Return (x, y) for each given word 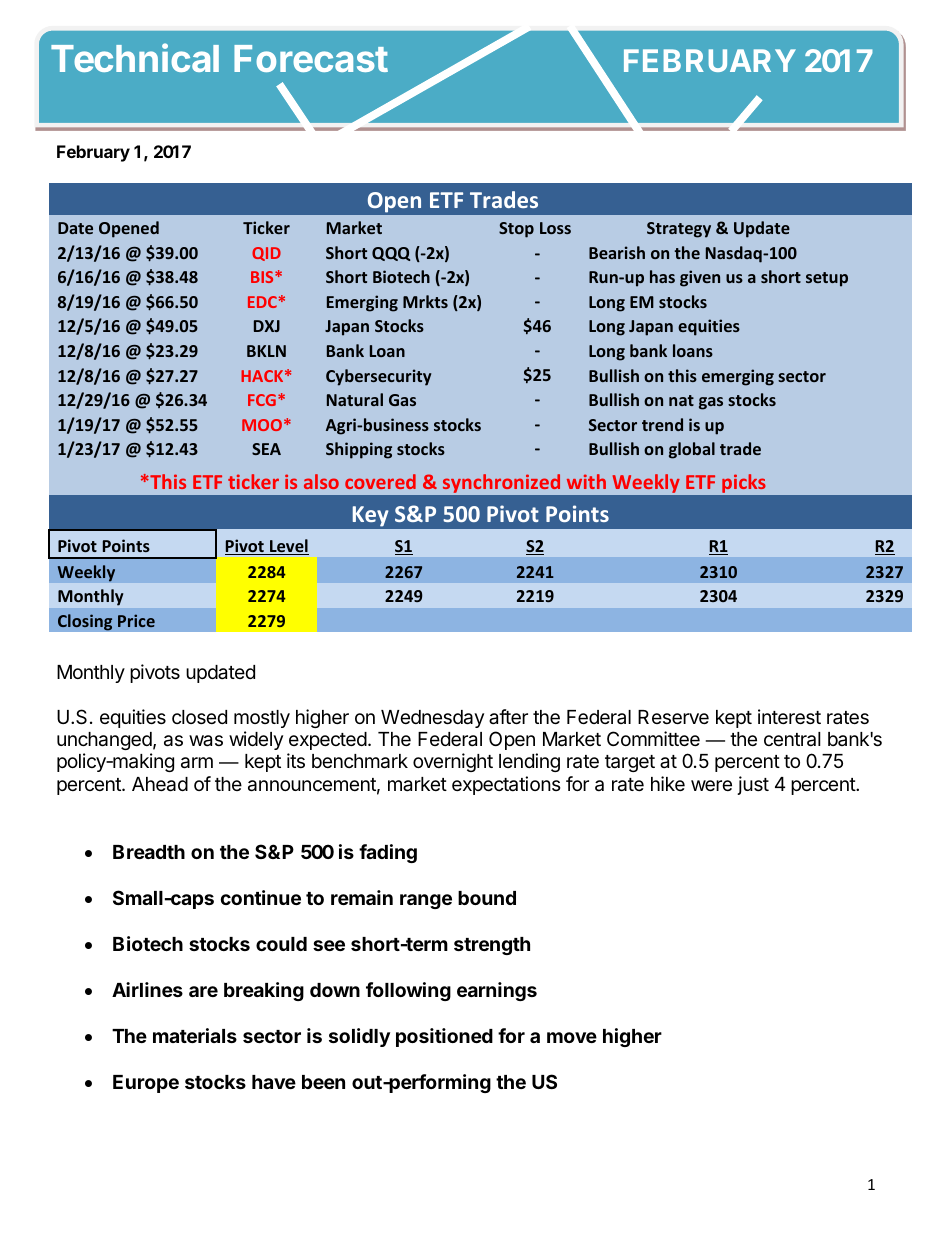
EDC (262, 302)
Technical (135, 57)
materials (195, 1035)
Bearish (617, 252)
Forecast (311, 58)
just (753, 785)
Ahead (160, 784)
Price (136, 620)
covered (380, 481)
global (692, 450)
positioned (444, 1037)
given (700, 278)
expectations (506, 785)
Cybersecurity (378, 377)
